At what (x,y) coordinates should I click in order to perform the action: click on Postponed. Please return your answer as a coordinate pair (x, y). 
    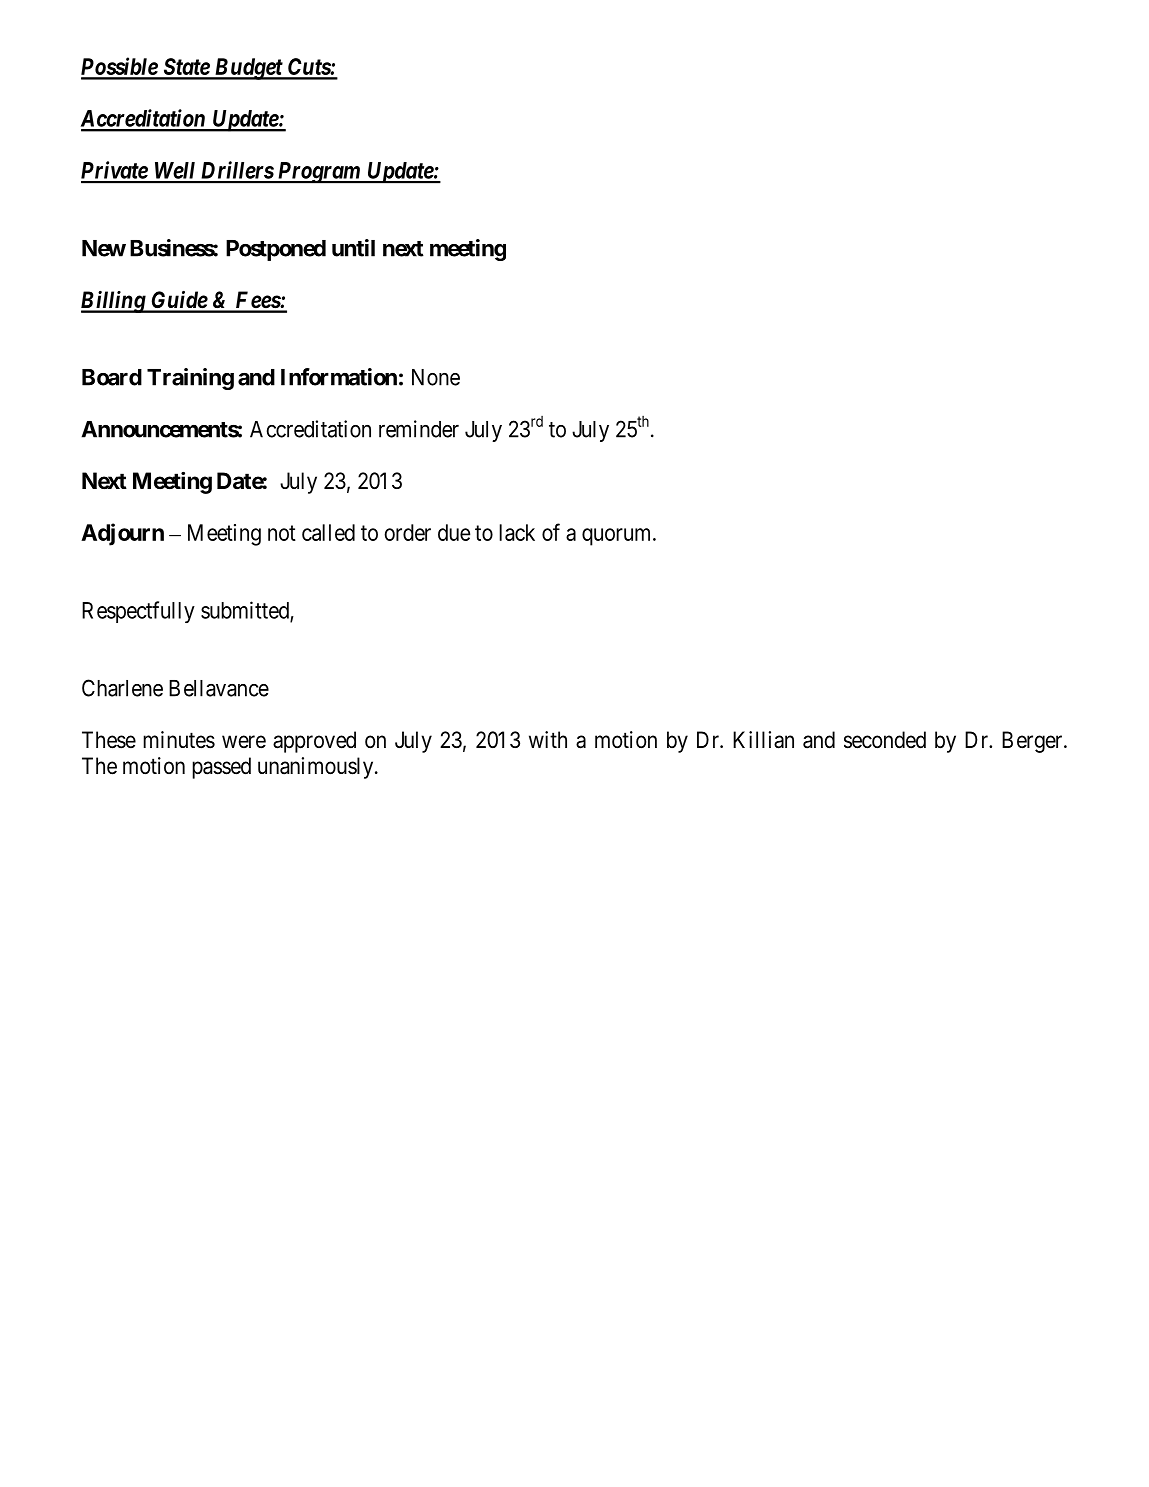
    Looking at the image, I should click on (276, 250).
